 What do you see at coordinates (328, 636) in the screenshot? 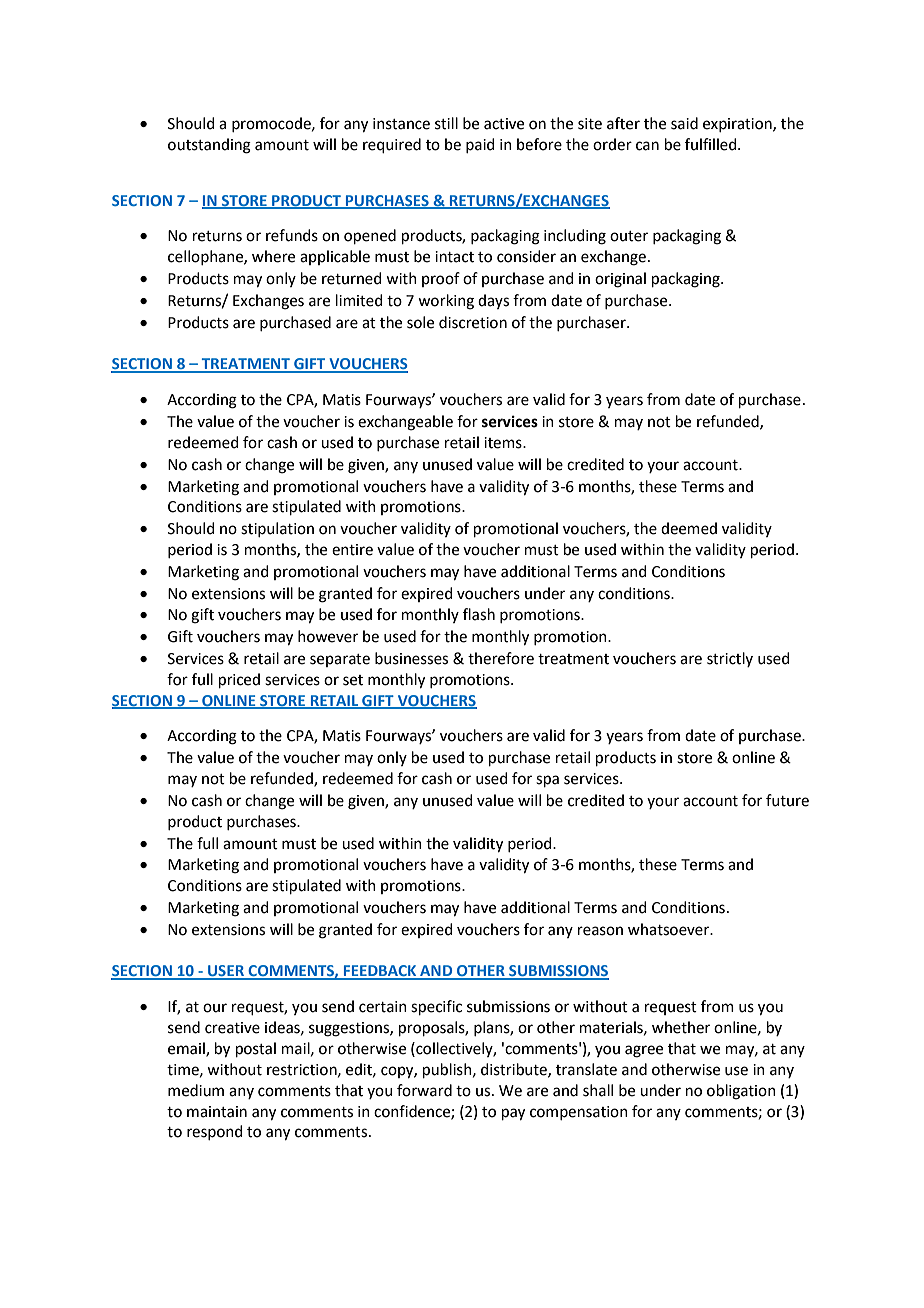
I see `however` at bounding box center [328, 636].
